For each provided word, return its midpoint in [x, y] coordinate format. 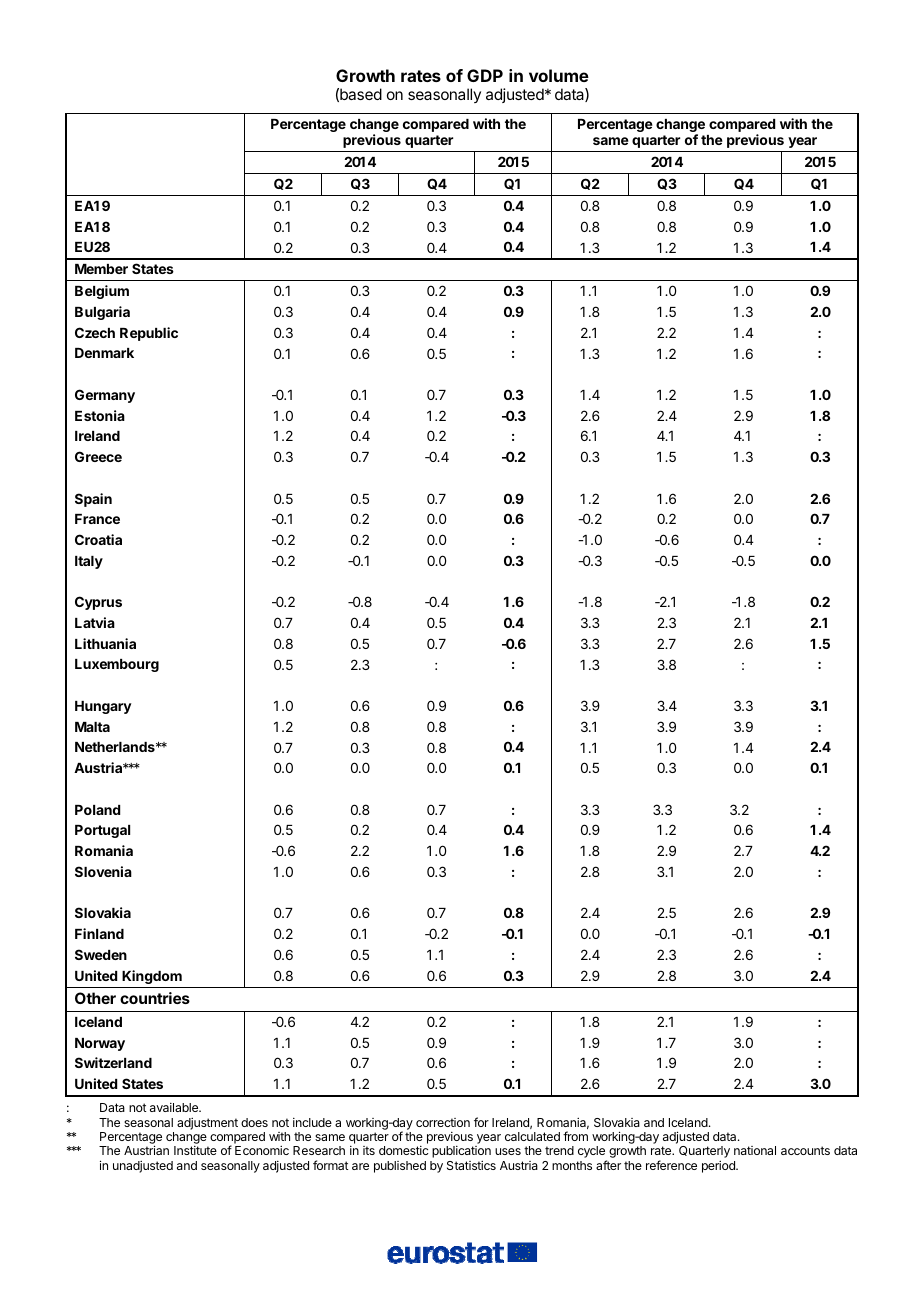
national [755, 1150]
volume [559, 75]
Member [101, 269]
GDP [485, 75]
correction [443, 1122]
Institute [195, 1150]
